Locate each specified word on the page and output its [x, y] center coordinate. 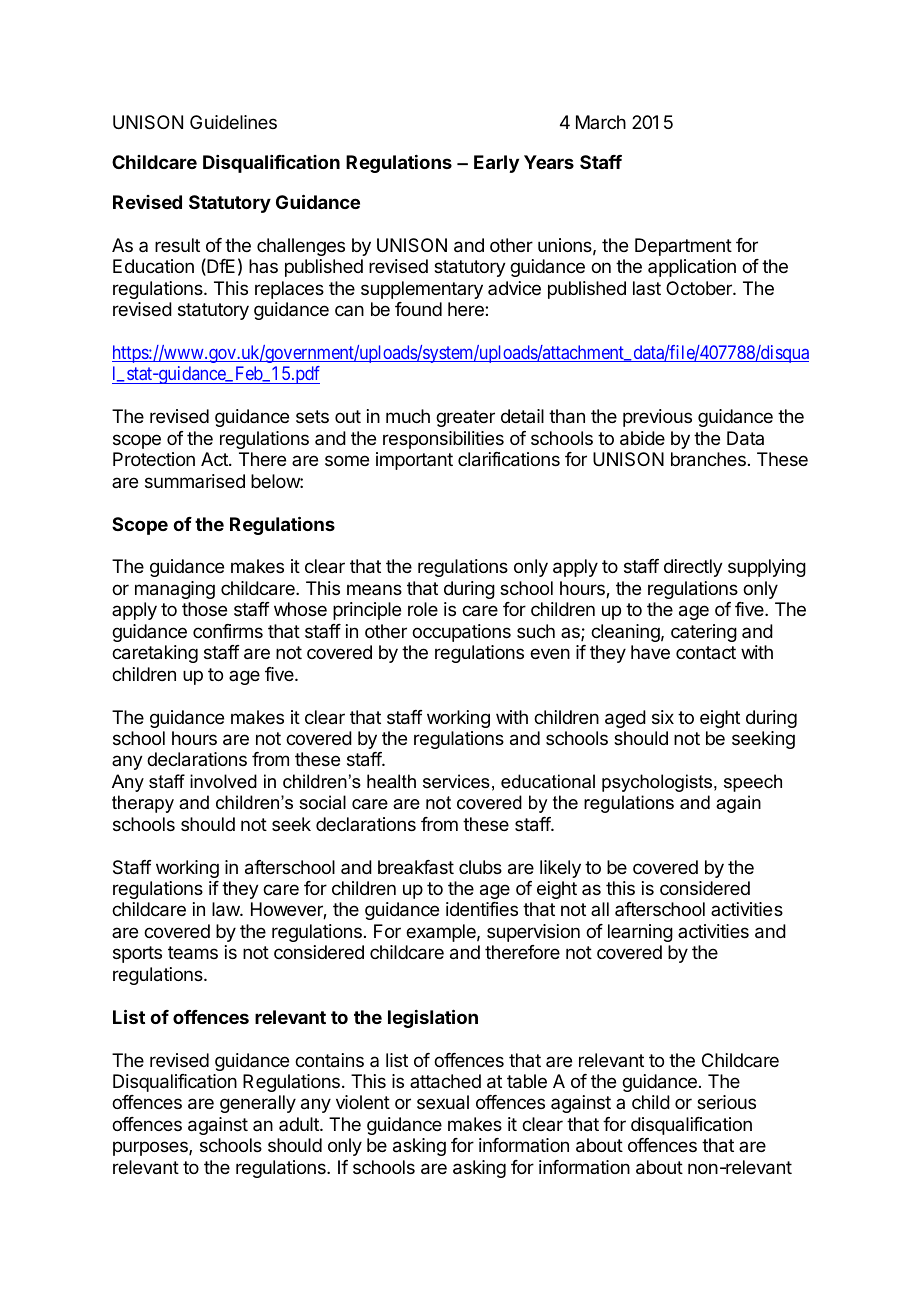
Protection [154, 459]
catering [704, 633]
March [601, 122]
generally [258, 1104]
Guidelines [233, 122]
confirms [228, 631]
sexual [443, 1102]
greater [465, 418]
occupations [461, 633]
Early [496, 164]
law [226, 909]
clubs [480, 867]
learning [640, 933]
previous [657, 418]
